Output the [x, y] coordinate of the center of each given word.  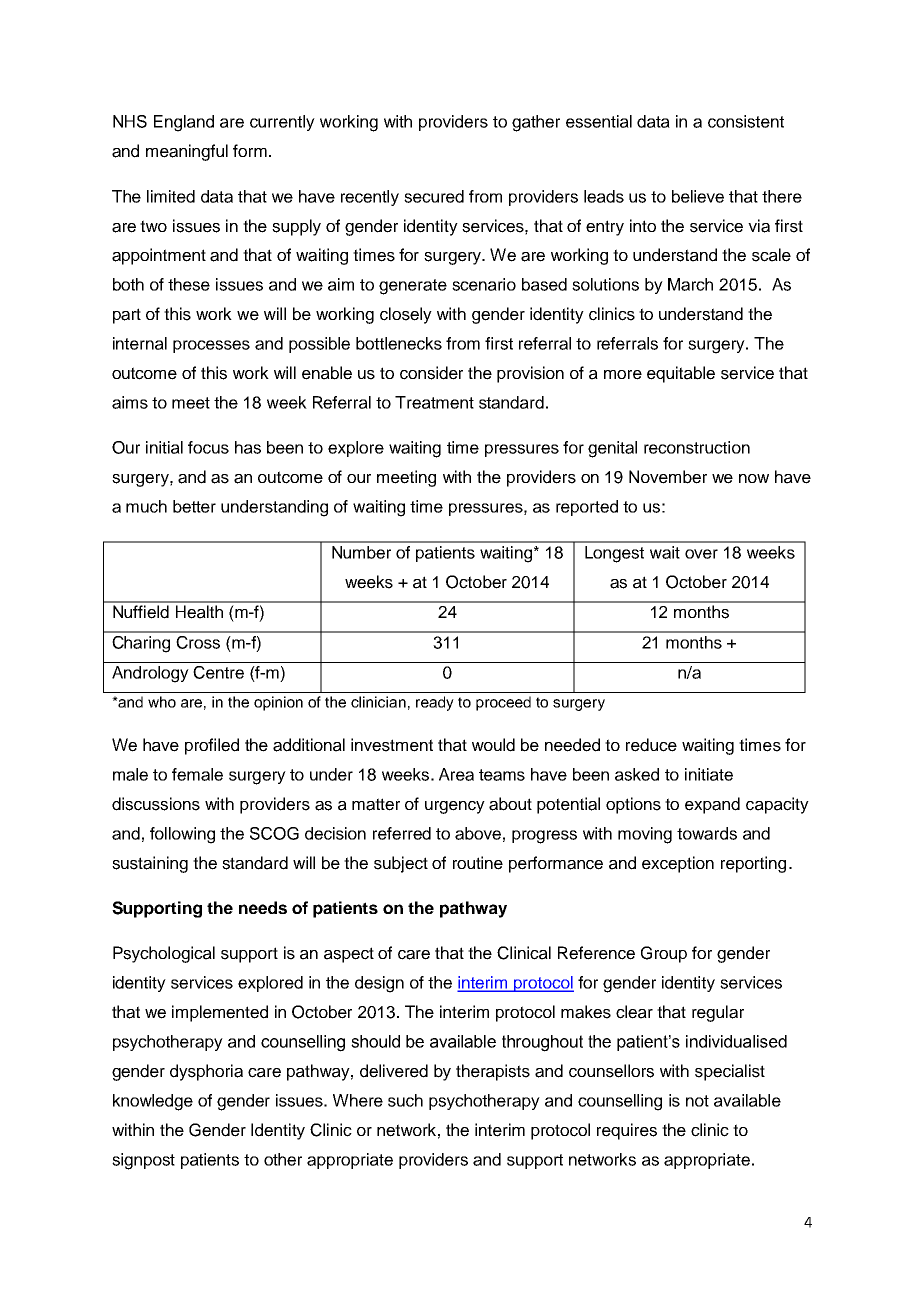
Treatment [434, 402]
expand [712, 805]
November [668, 477]
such [405, 1100]
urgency [455, 807]
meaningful [187, 152]
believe [698, 196]
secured [434, 196]
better [194, 506]
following [182, 835]
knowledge [153, 1102]
